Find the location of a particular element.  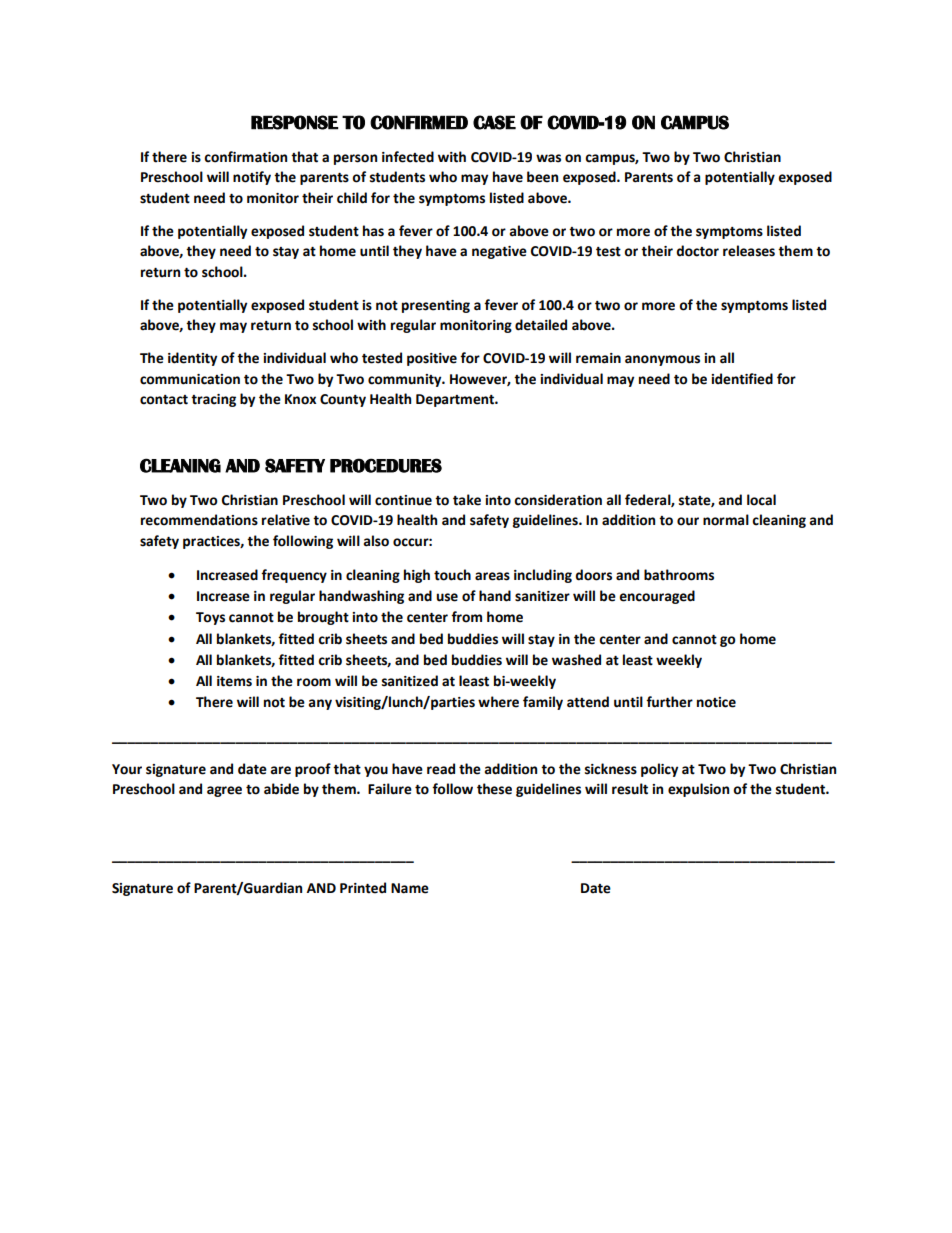

Name is located at coordinates (410, 888).
